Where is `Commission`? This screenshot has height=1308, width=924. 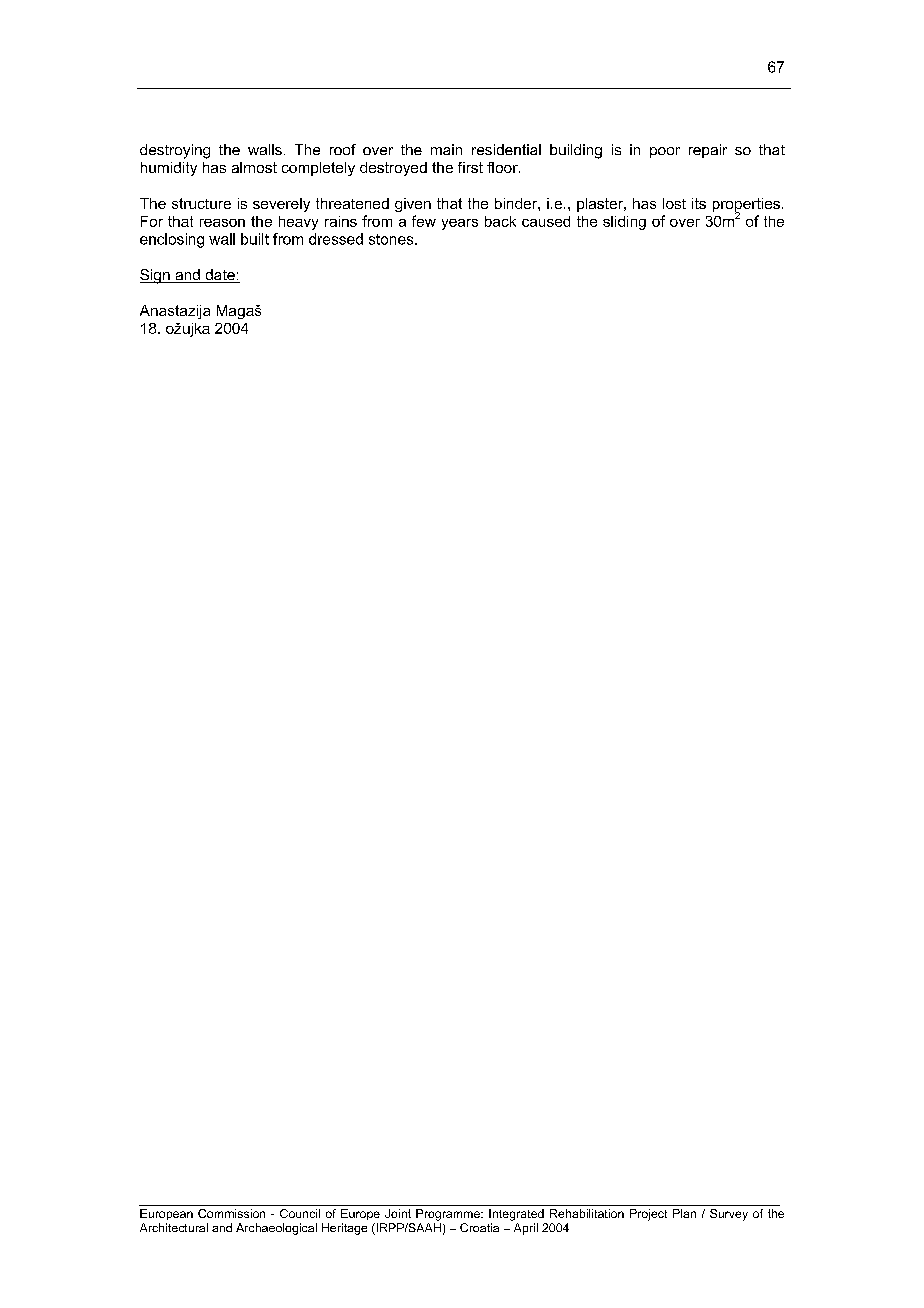 Commission is located at coordinates (231, 1213).
